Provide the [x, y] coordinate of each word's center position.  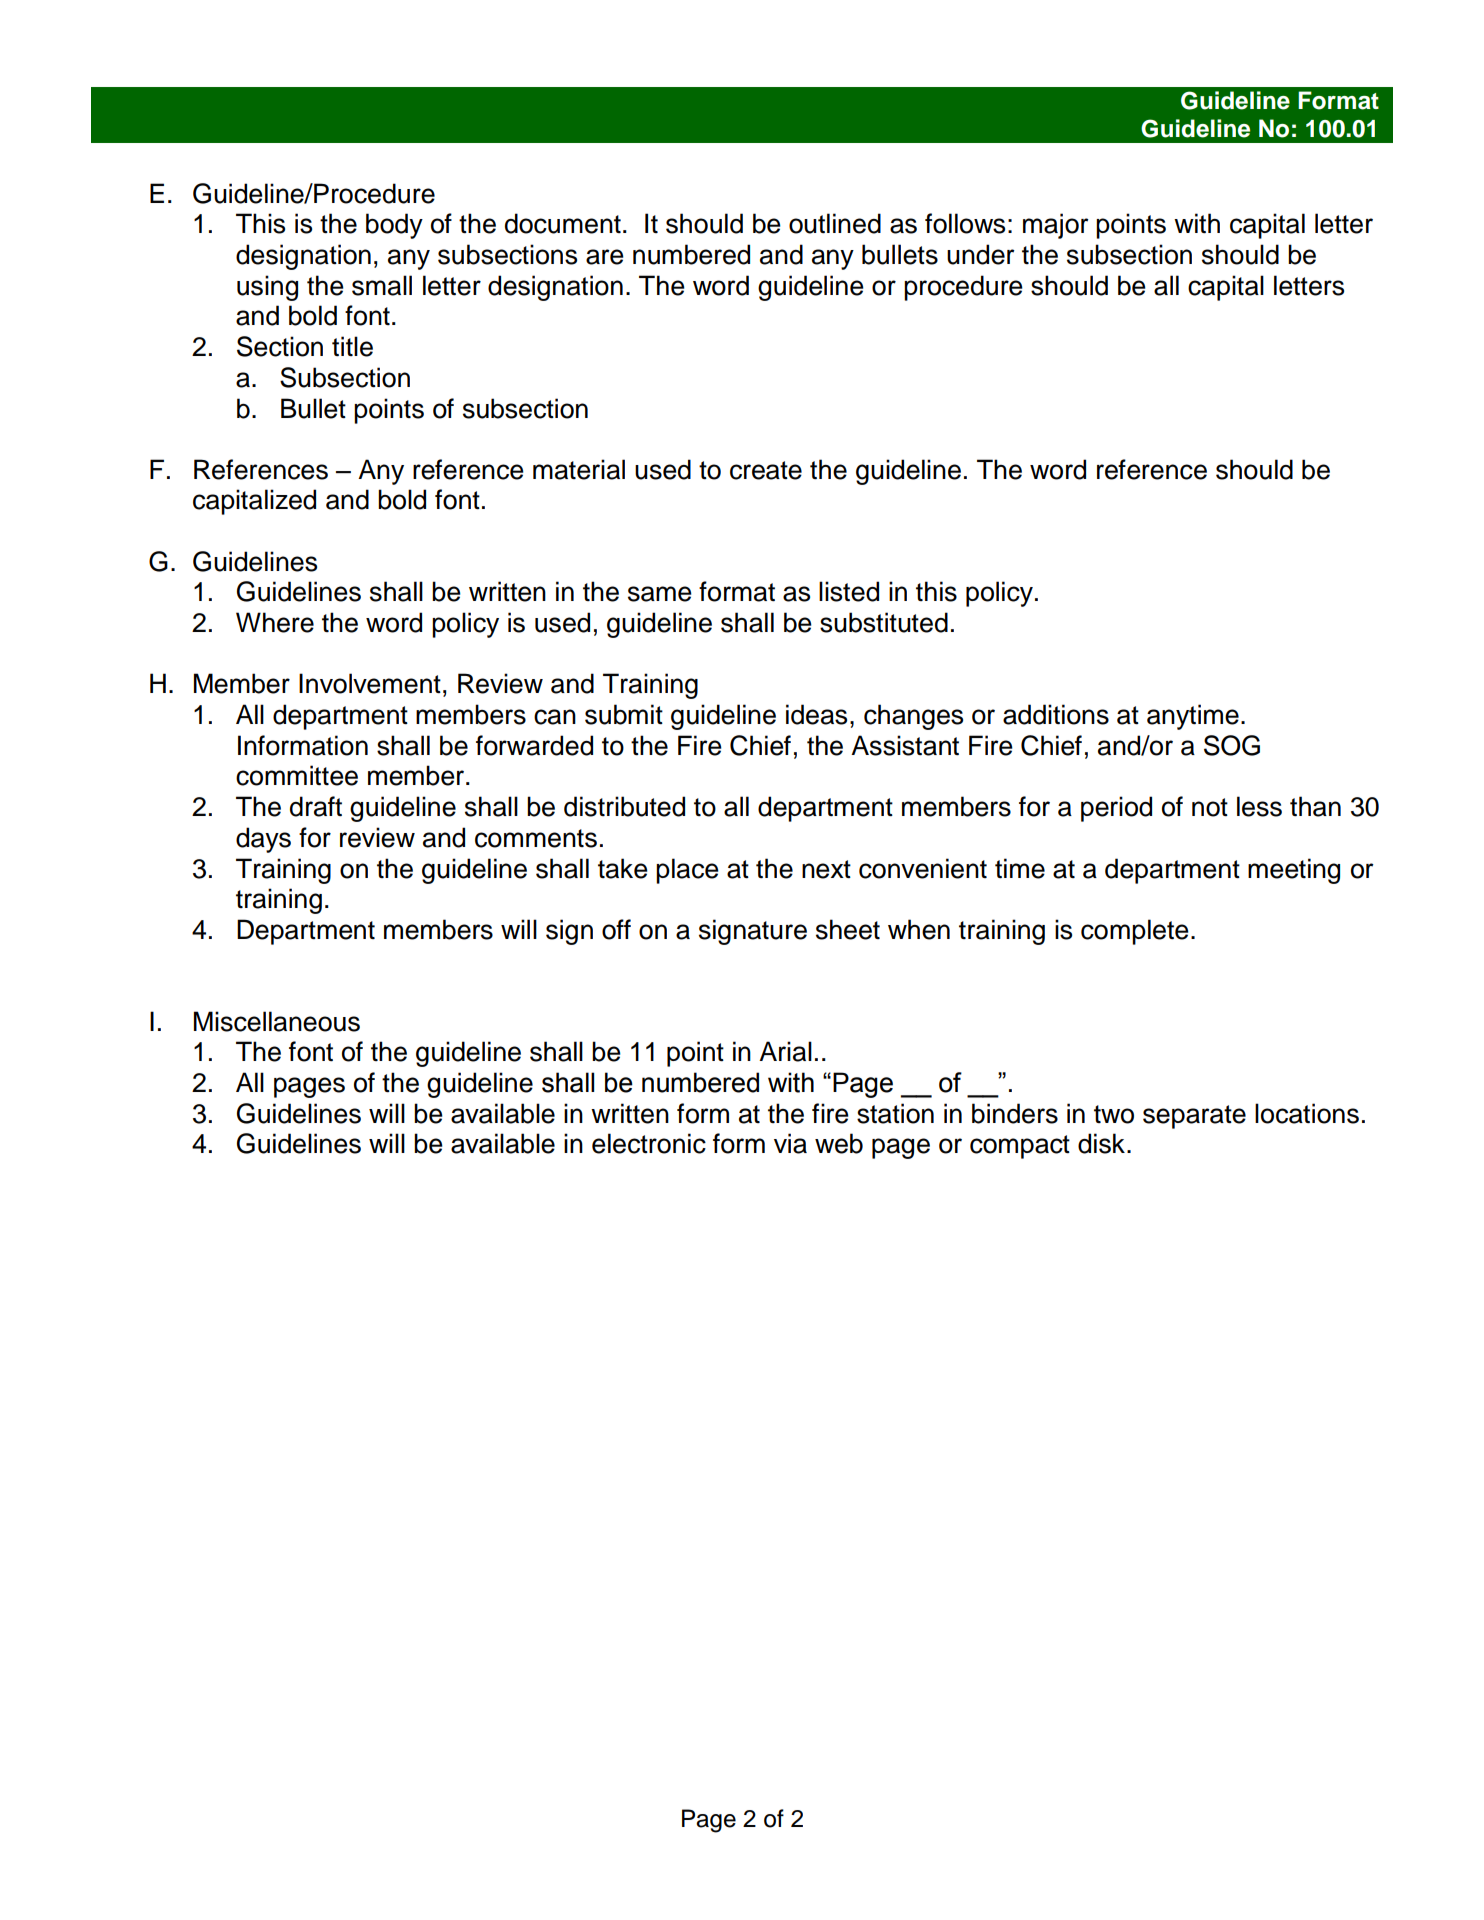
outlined [835, 223]
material [579, 469]
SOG [1232, 745]
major [1056, 226]
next [826, 869]
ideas [816, 714]
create [766, 470]
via [790, 1143]
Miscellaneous [277, 1021]
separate [1194, 1117]
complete [1135, 932]
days [263, 840]
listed [849, 591]
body [394, 226]
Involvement [370, 683]
